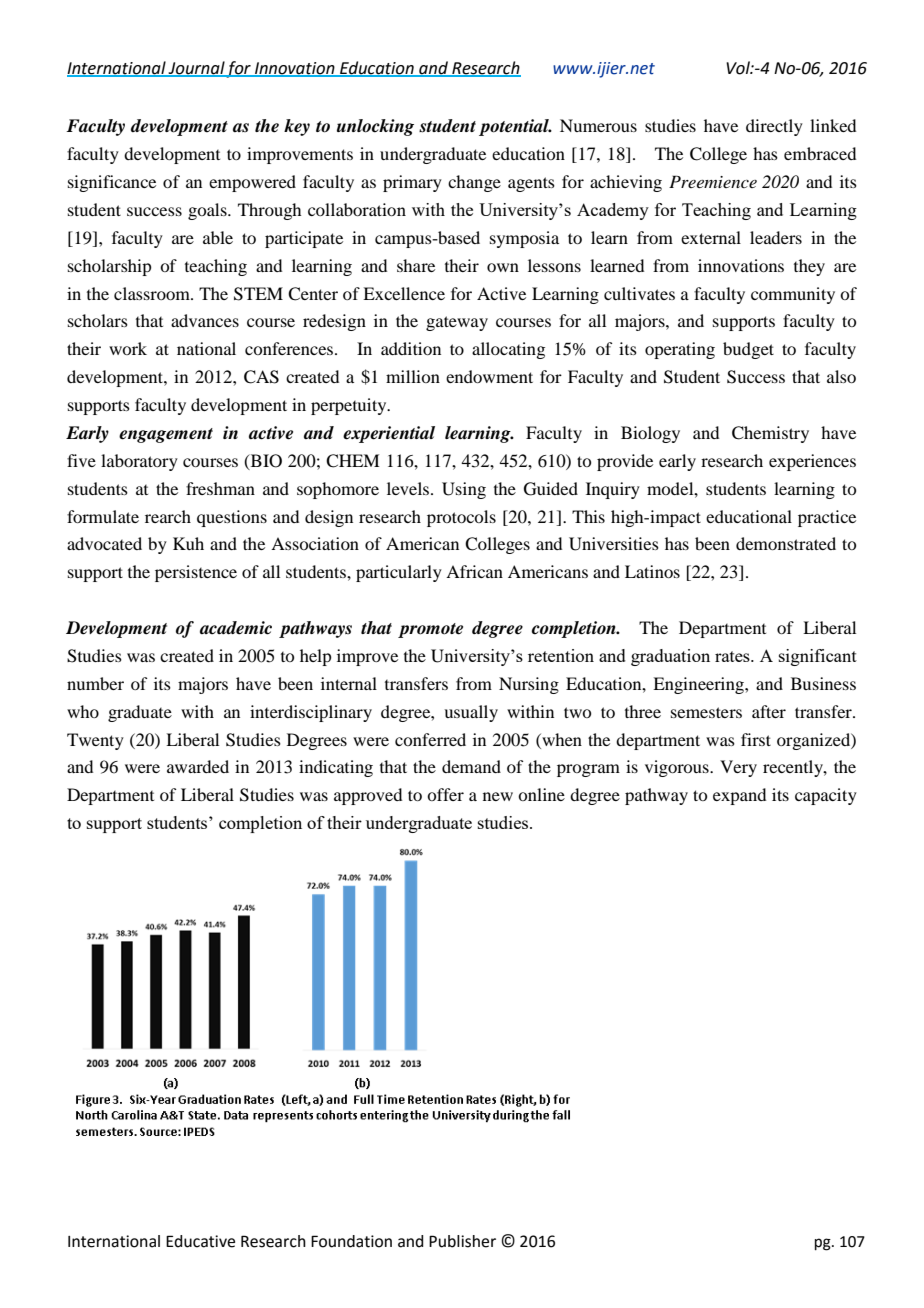  I want to click on Foundation, so click(351, 1241).
